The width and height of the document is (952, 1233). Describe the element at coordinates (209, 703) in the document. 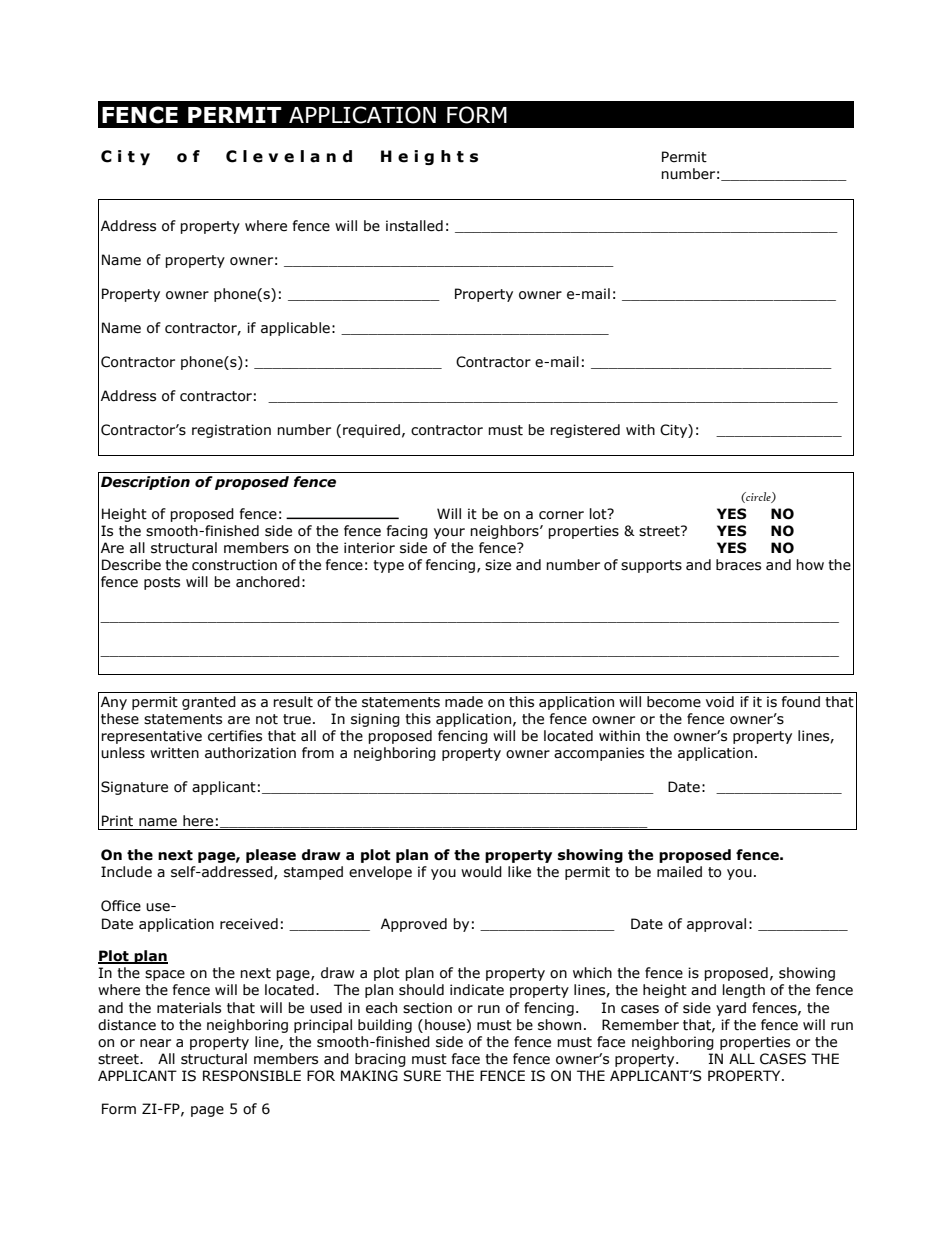

I see `granted` at that location.
